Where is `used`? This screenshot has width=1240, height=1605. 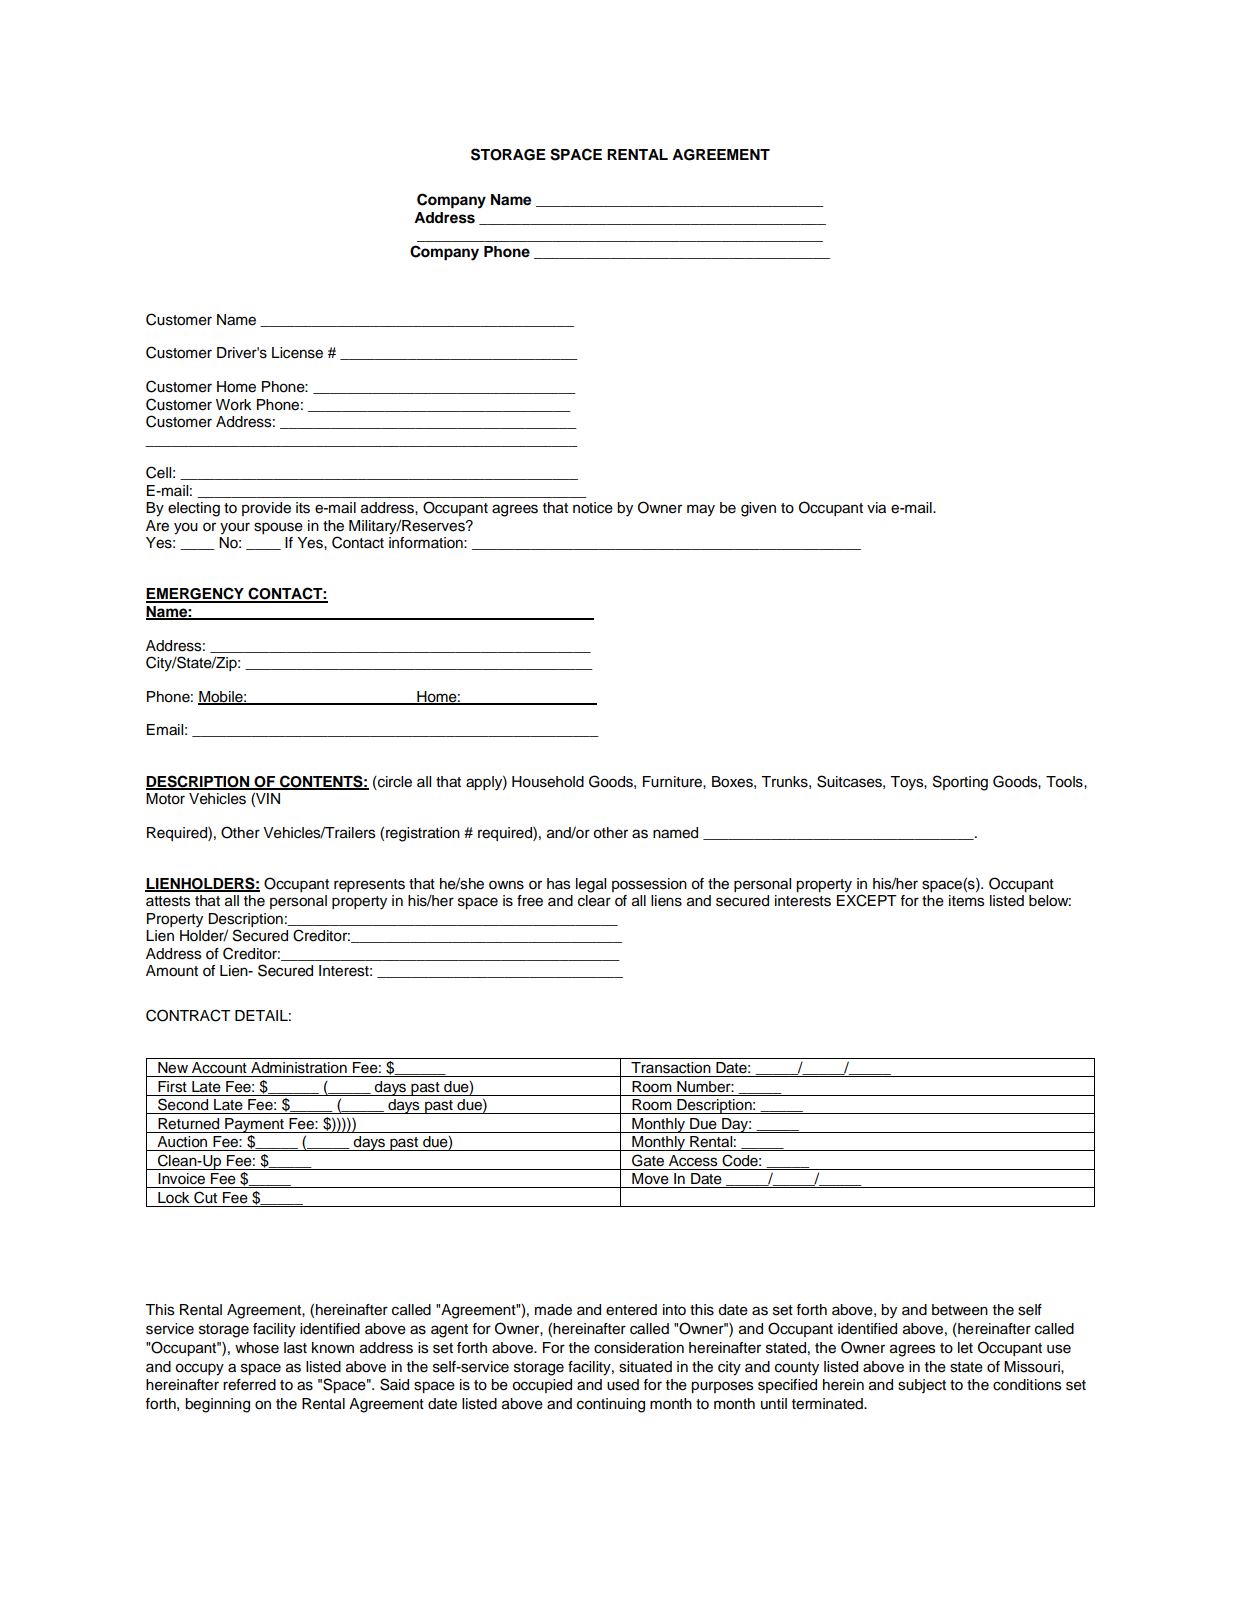
used is located at coordinates (623, 1385).
